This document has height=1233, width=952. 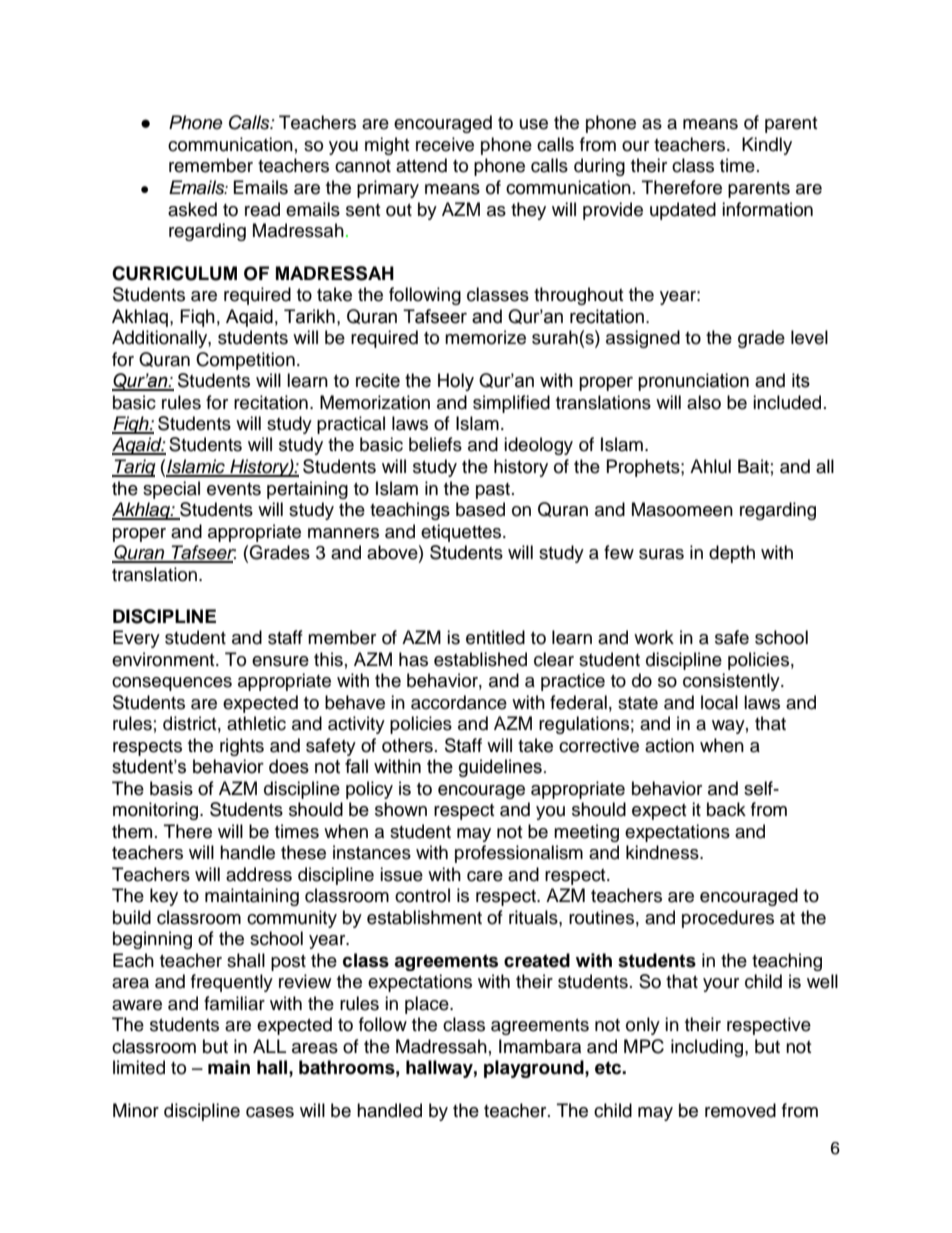 I want to click on rights, so click(x=242, y=747).
